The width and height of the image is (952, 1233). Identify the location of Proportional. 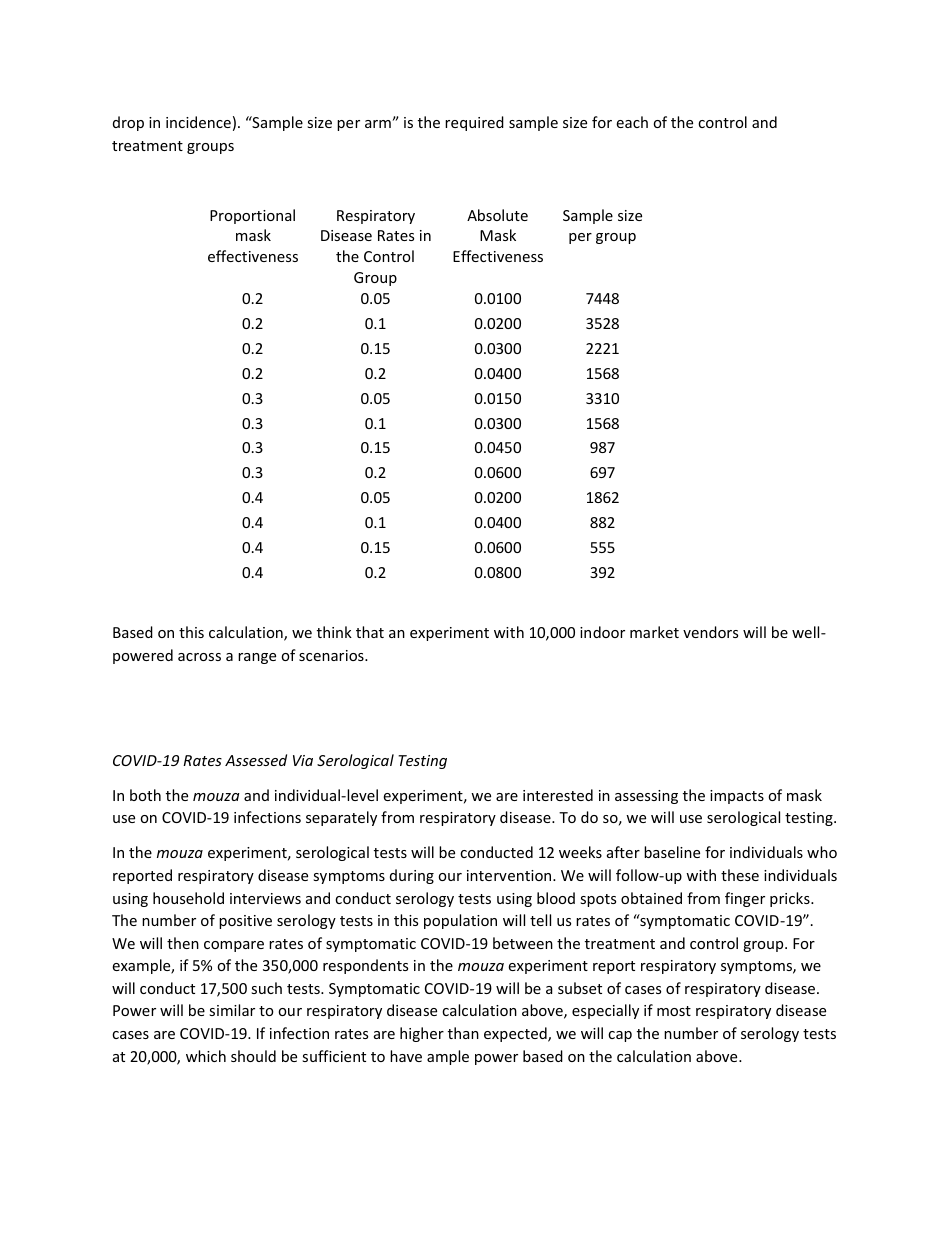
(252, 216).
